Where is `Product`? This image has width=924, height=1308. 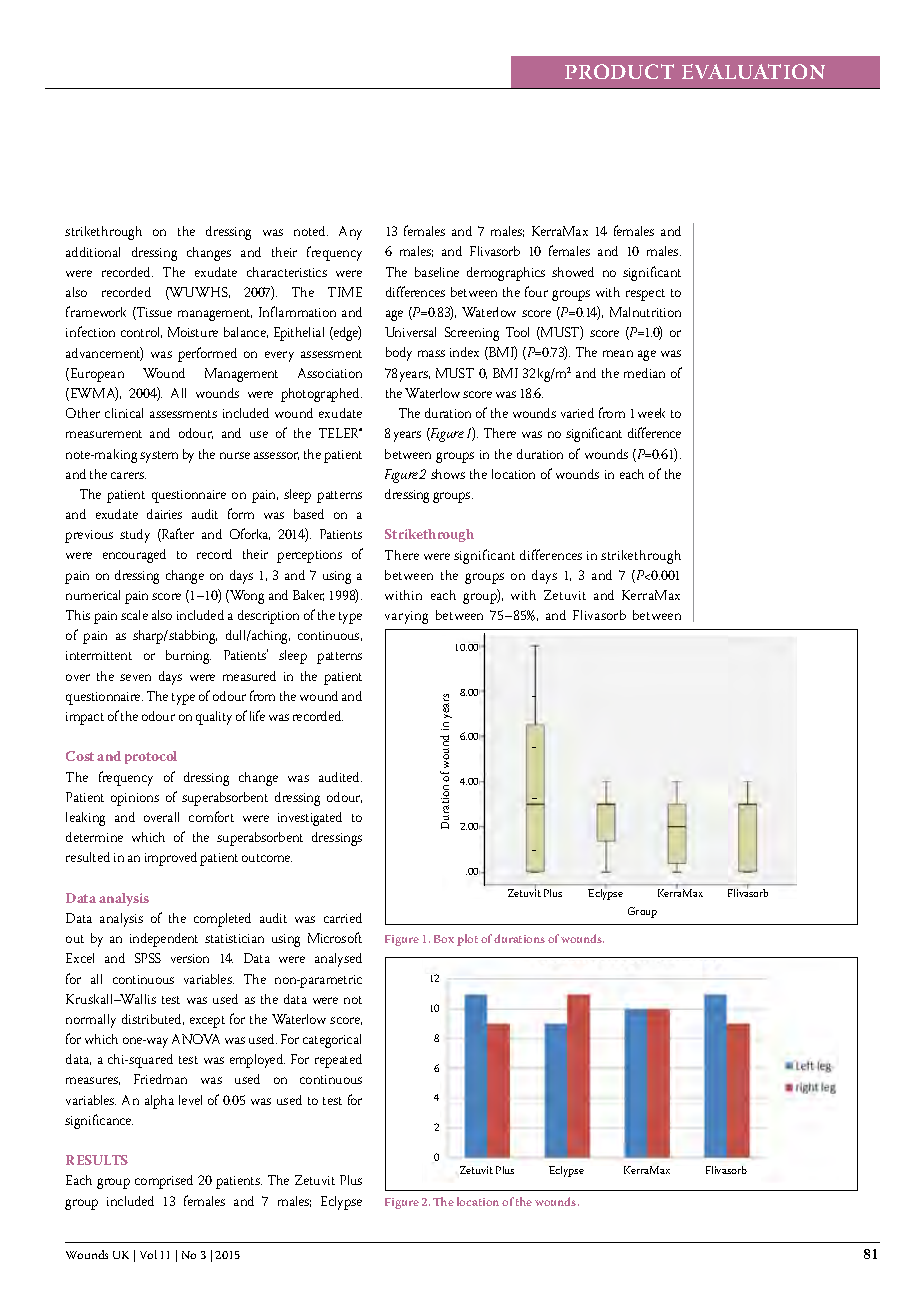 Product is located at coordinates (619, 71).
